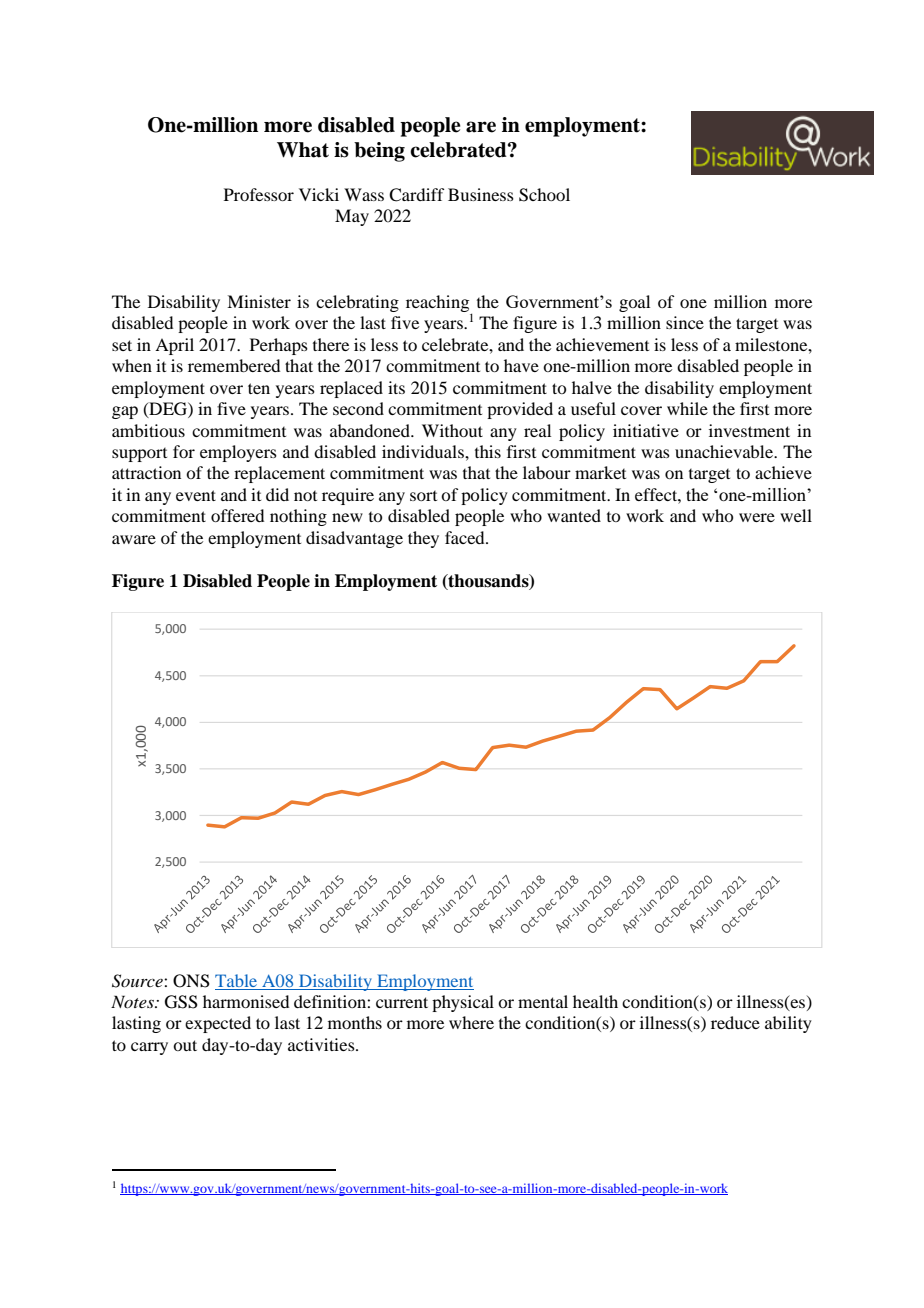 The width and height of the page is (924, 1308). I want to click on they, so click(423, 539).
